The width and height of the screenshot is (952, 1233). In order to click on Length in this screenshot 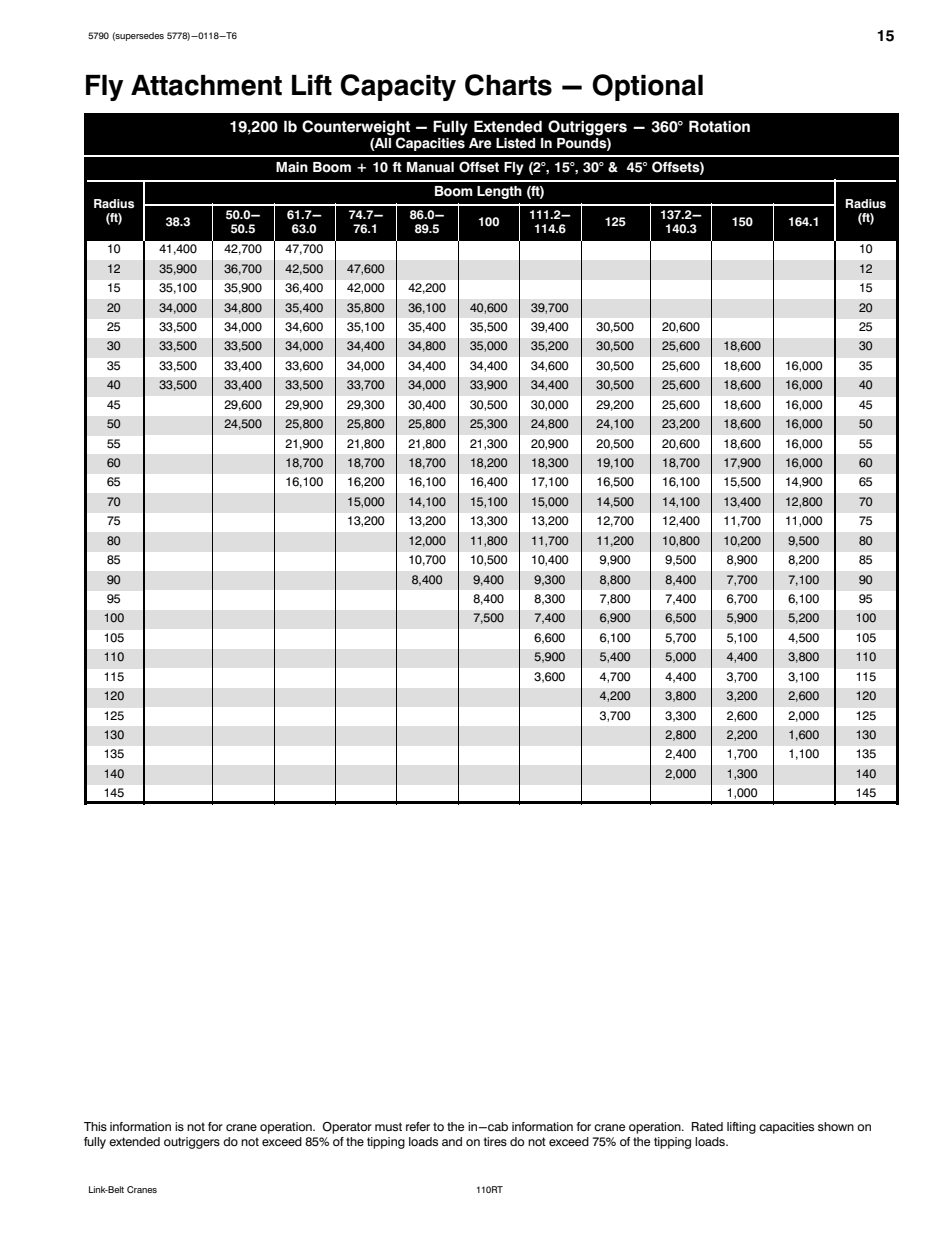, I will do `click(499, 192)`.
